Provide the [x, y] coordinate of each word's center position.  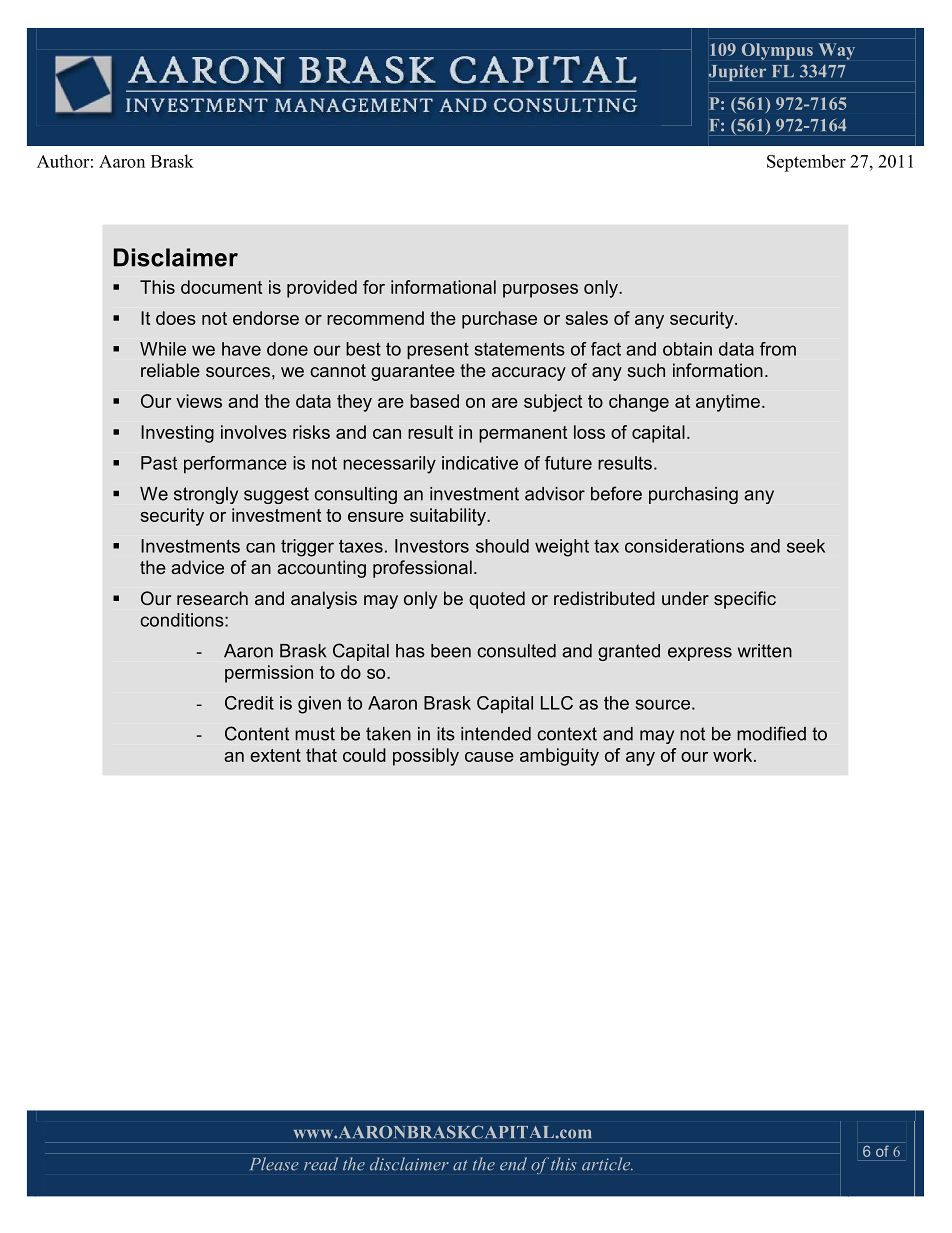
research [212, 598]
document [221, 287]
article [607, 1164]
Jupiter [737, 73]
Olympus [777, 51]
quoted [497, 600]
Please [274, 1164]
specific [745, 600]
